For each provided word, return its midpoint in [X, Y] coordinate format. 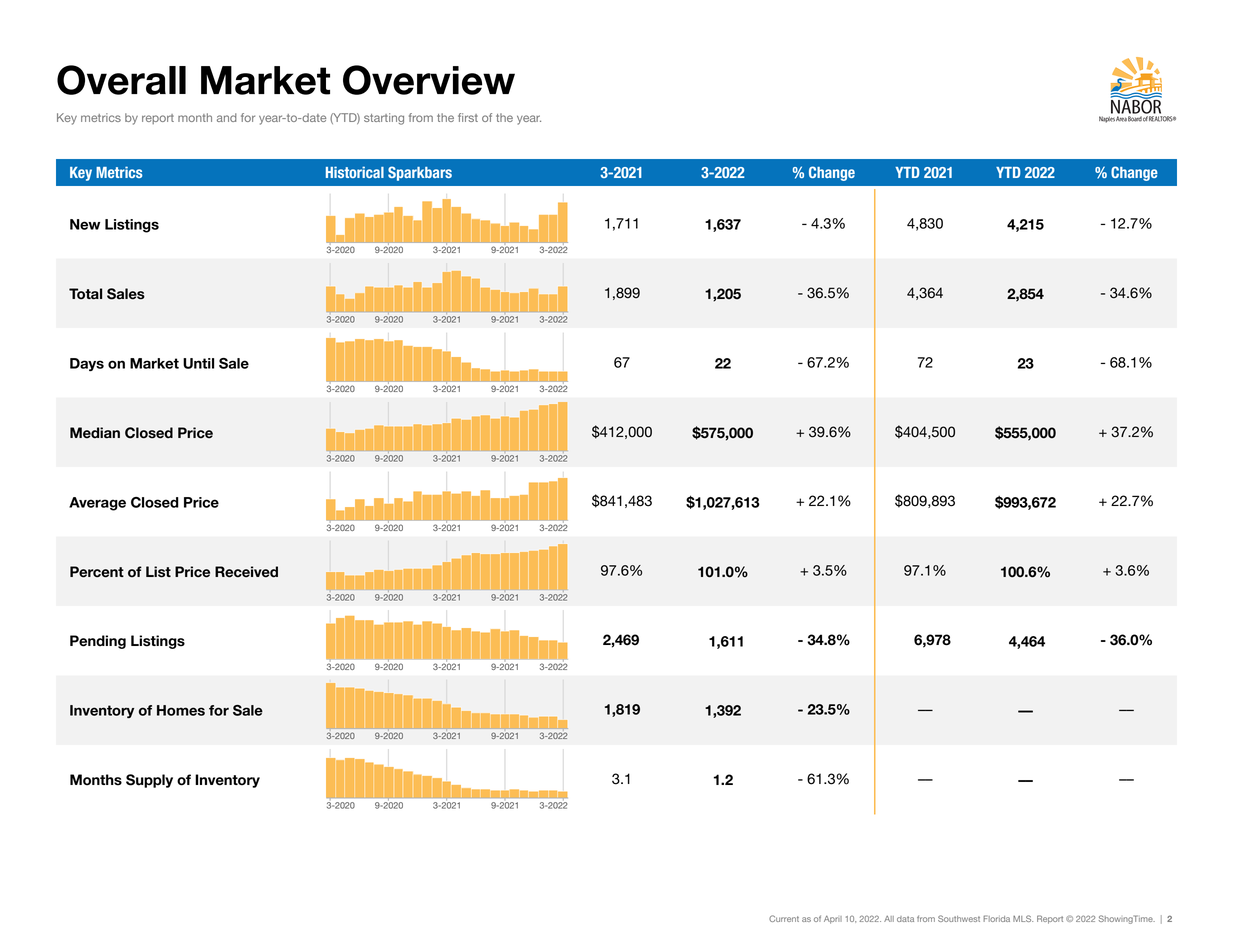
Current [784, 918]
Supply [149, 781]
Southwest [959, 918]
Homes [181, 710]
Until [198, 363]
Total [85, 294]
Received [246, 572]
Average [97, 504]
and [227, 117]
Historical [355, 172]
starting [384, 119]
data [905, 919]
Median [95, 433]
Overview [429, 80]
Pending [98, 642]
